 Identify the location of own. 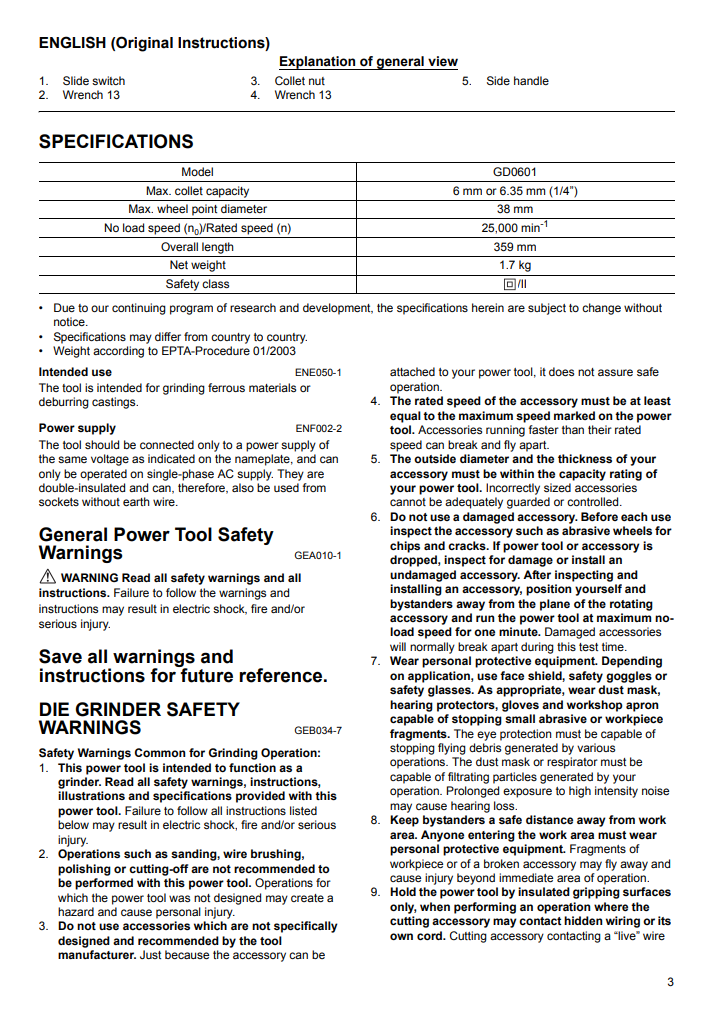
(401, 936).
